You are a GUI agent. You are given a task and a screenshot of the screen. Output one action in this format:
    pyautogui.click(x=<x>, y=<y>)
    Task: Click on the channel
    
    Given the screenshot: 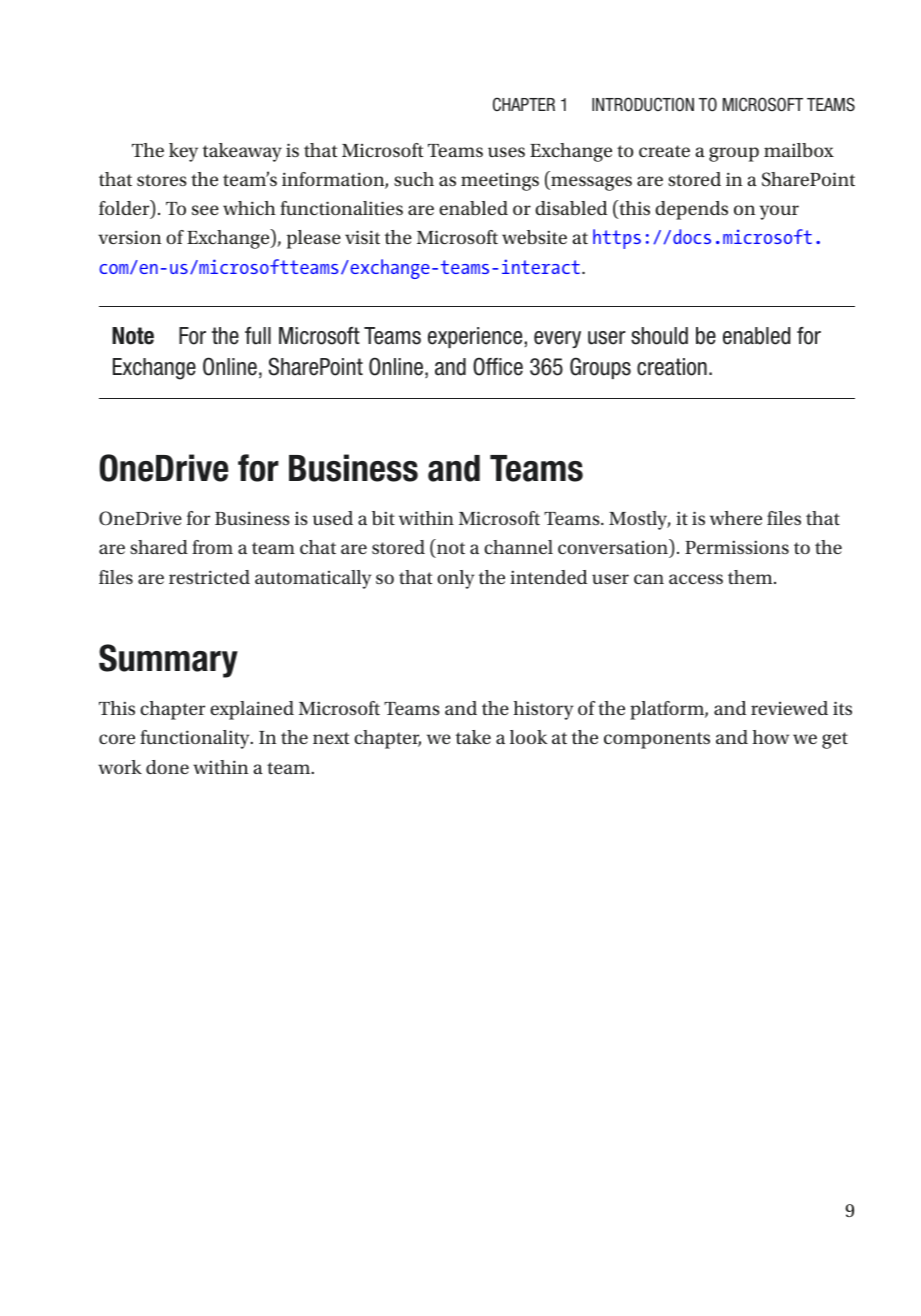 What is the action you would take?
    pyautogui.click(x=518, y=547)
